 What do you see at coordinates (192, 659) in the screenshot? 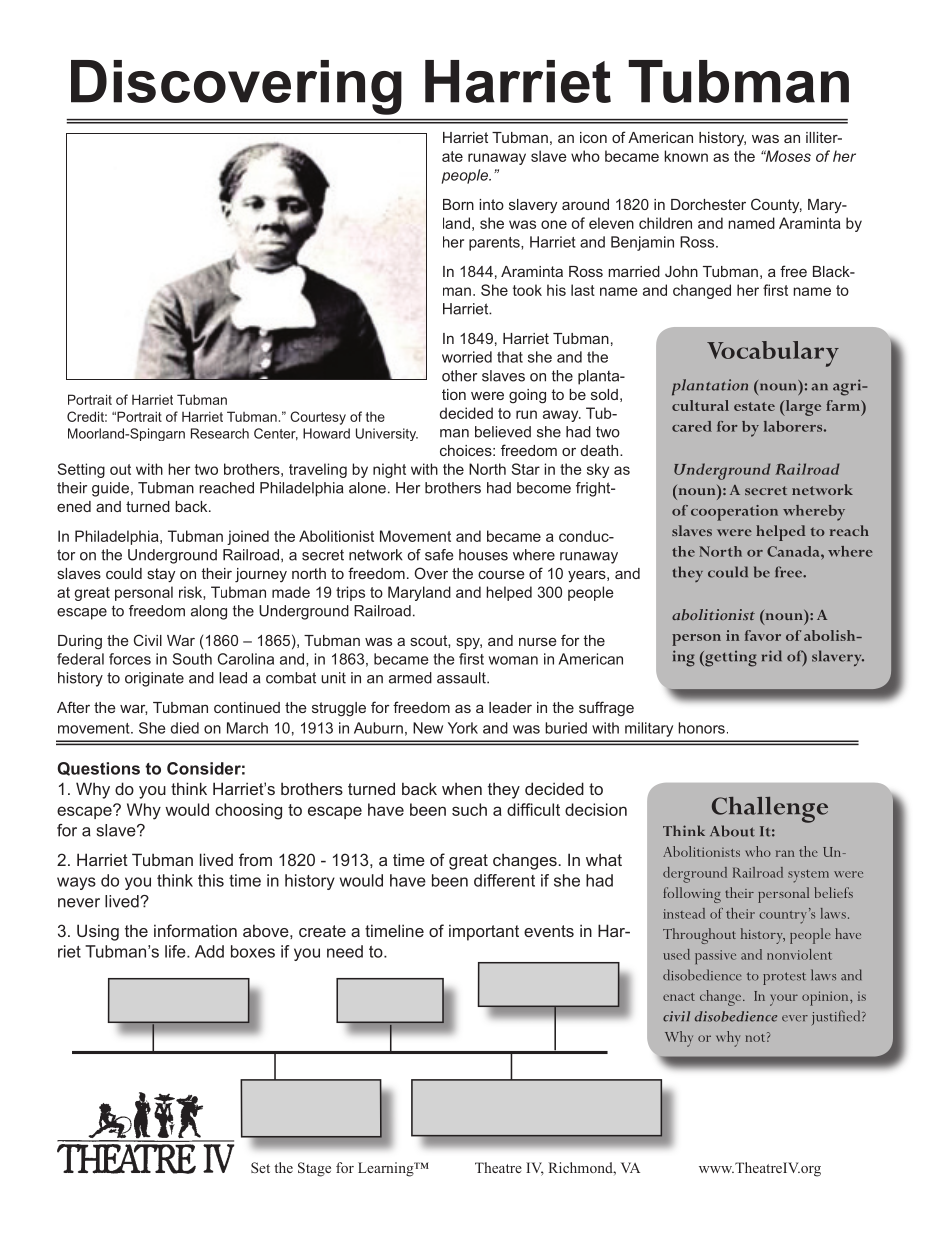
I see `South` at bounding box center [192, 659].
